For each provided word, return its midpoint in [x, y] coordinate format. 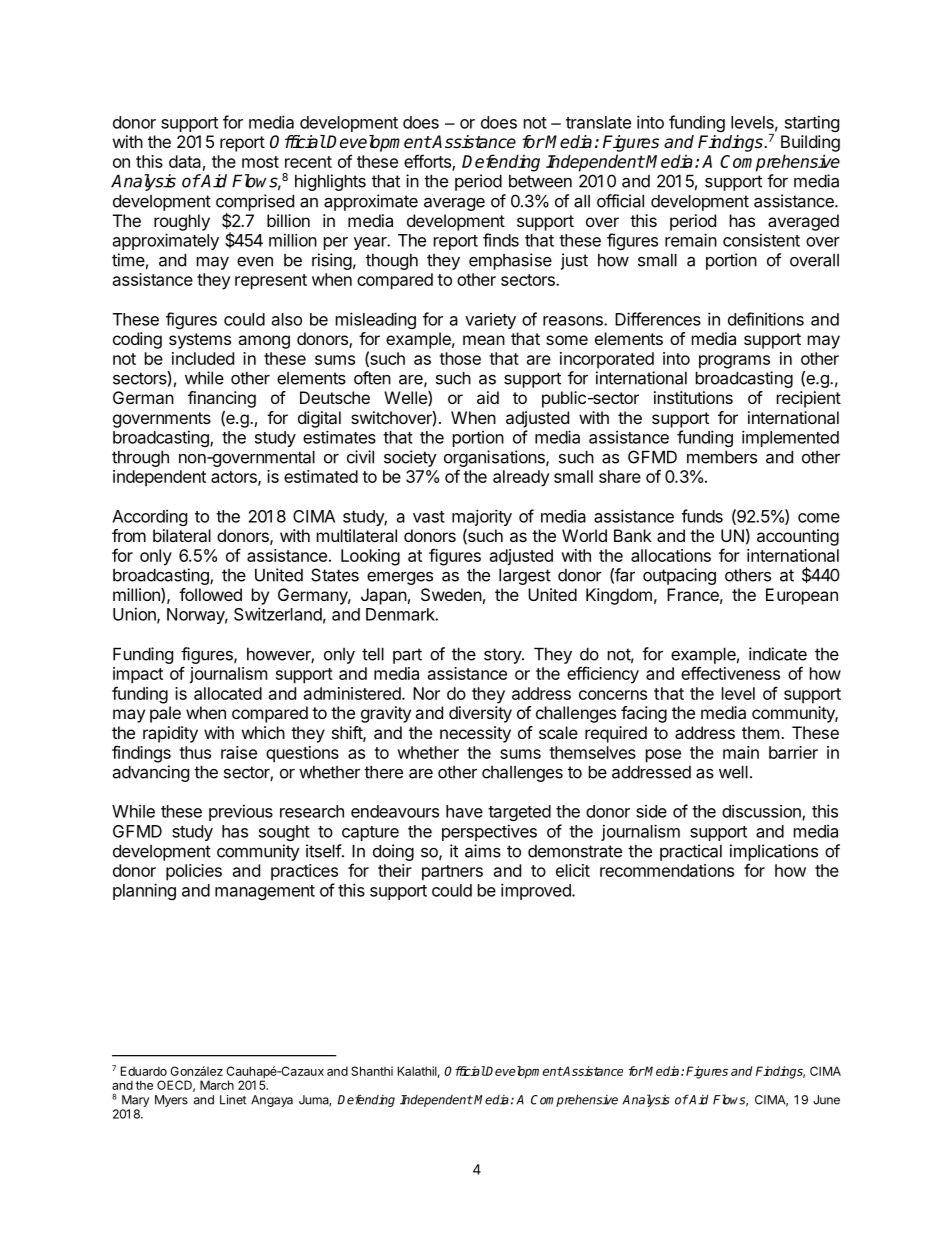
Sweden [451, 594]
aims [483, 851]
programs [734, 362]
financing [222, 399]
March [217, 1085]
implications [774, 852]
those [460, 358]
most [260, 162]
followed [210, 594]
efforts [428, 162]
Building [810, 143]
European [802, 596]
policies [194, 872]
